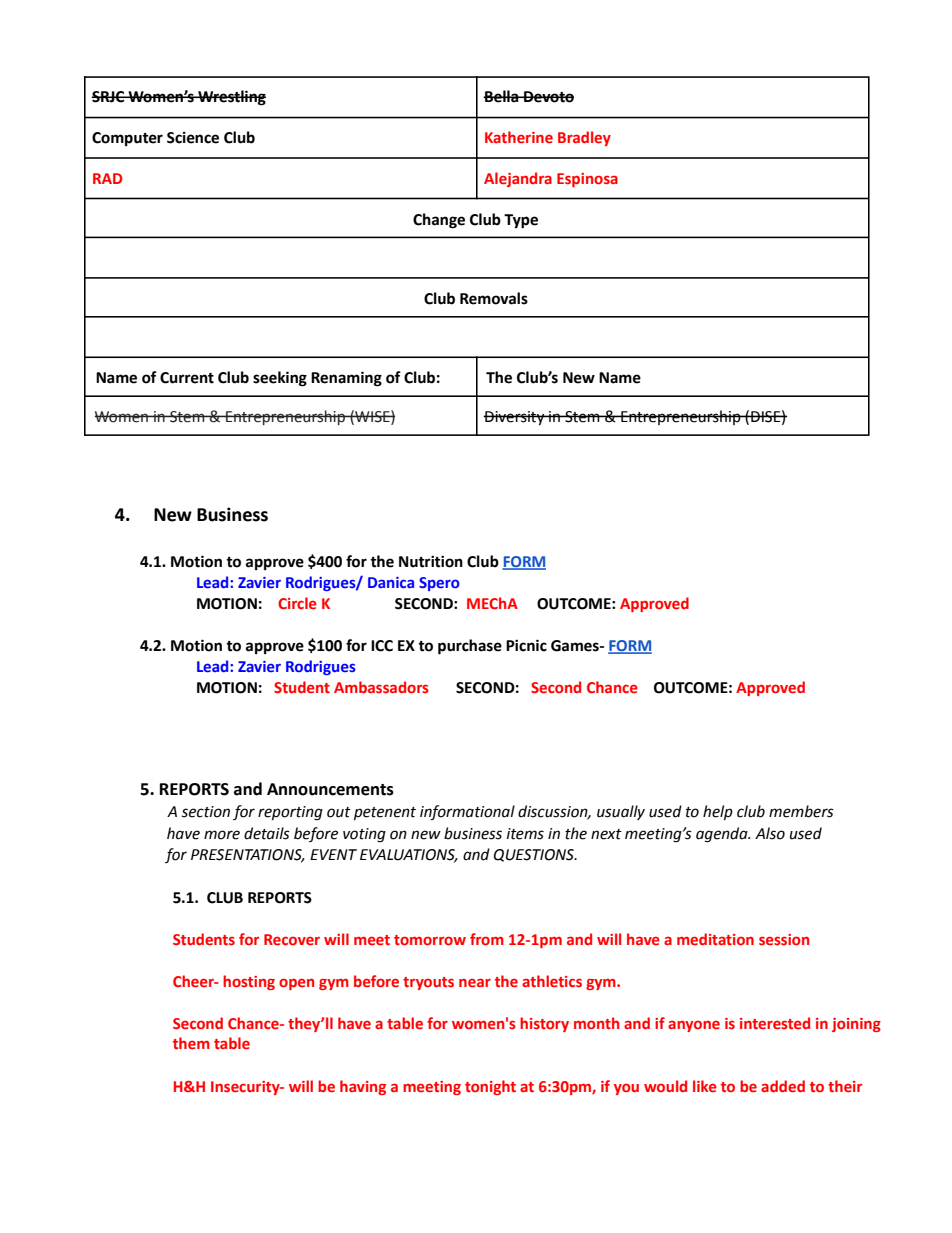 This screenshot has height=1233, width=952. I want to click on items, so click(525, 834).
